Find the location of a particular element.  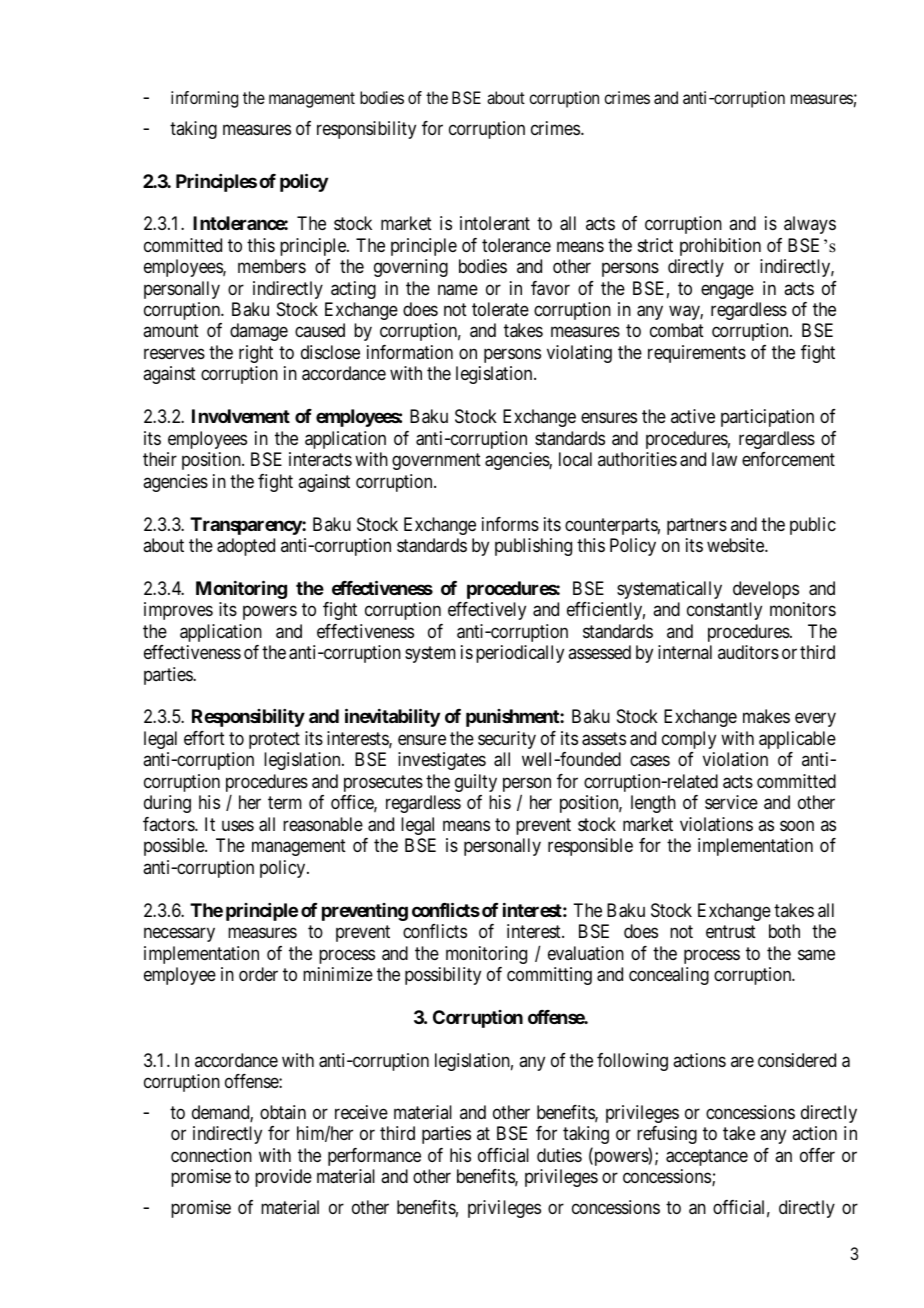

entrust is located at coordinates (731, 931).
